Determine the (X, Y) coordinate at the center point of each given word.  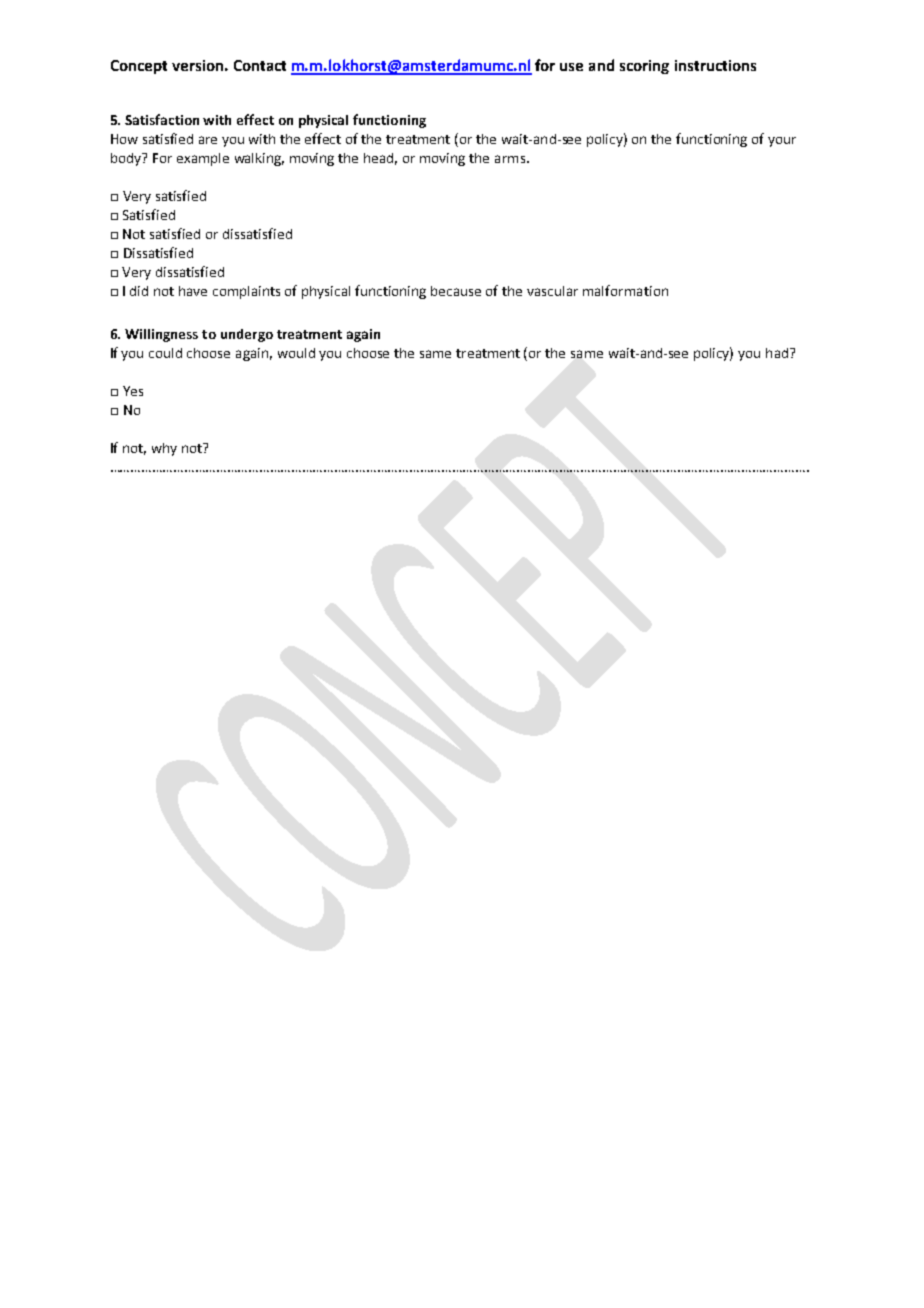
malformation (625, 290)
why (164, 449)
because (456, 291)
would (296, 353)
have (193, 291)
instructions (715, 65)
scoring (644, 67)
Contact (260, 65)
